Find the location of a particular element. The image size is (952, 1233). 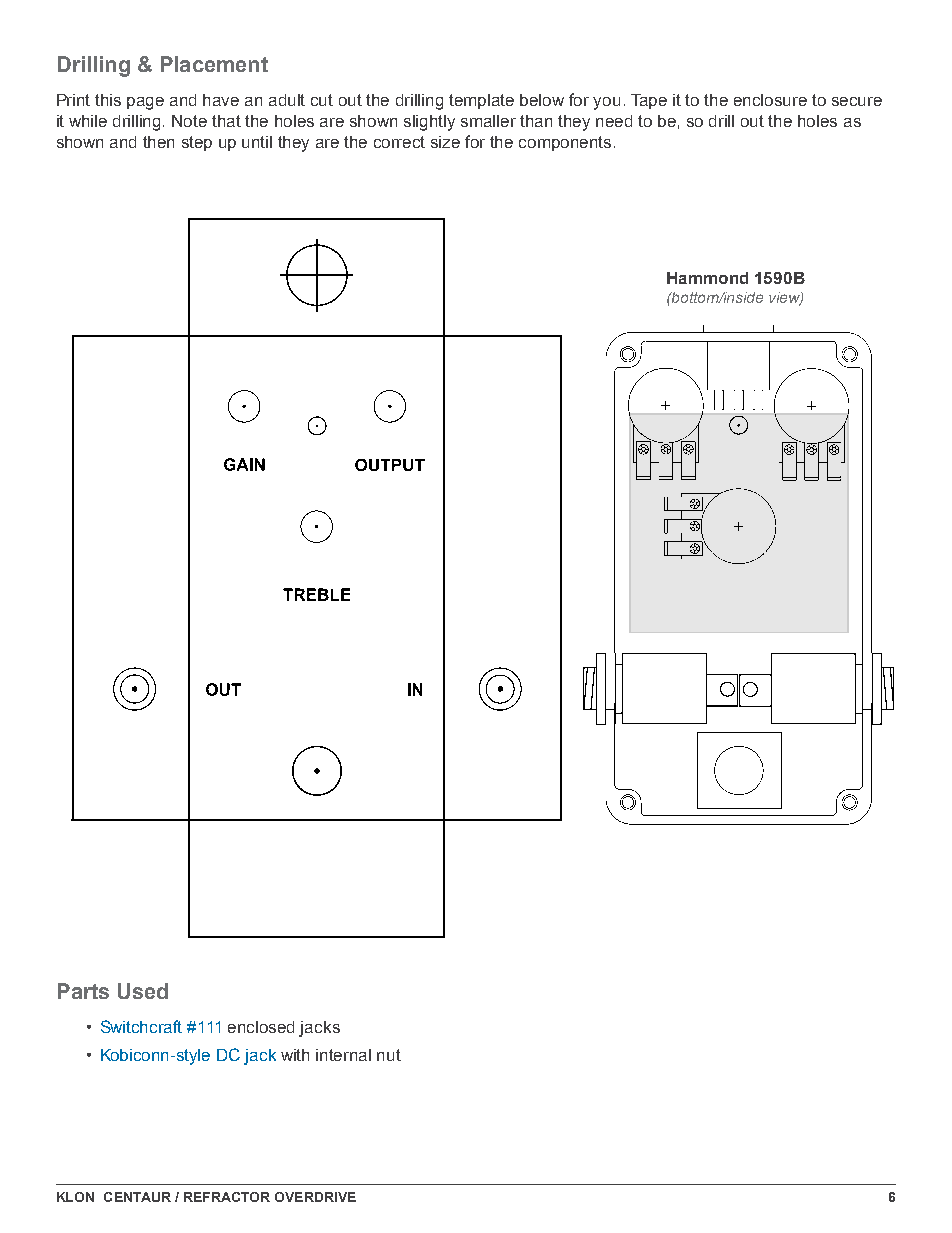

internal is located at coordinates (343, 1055).
